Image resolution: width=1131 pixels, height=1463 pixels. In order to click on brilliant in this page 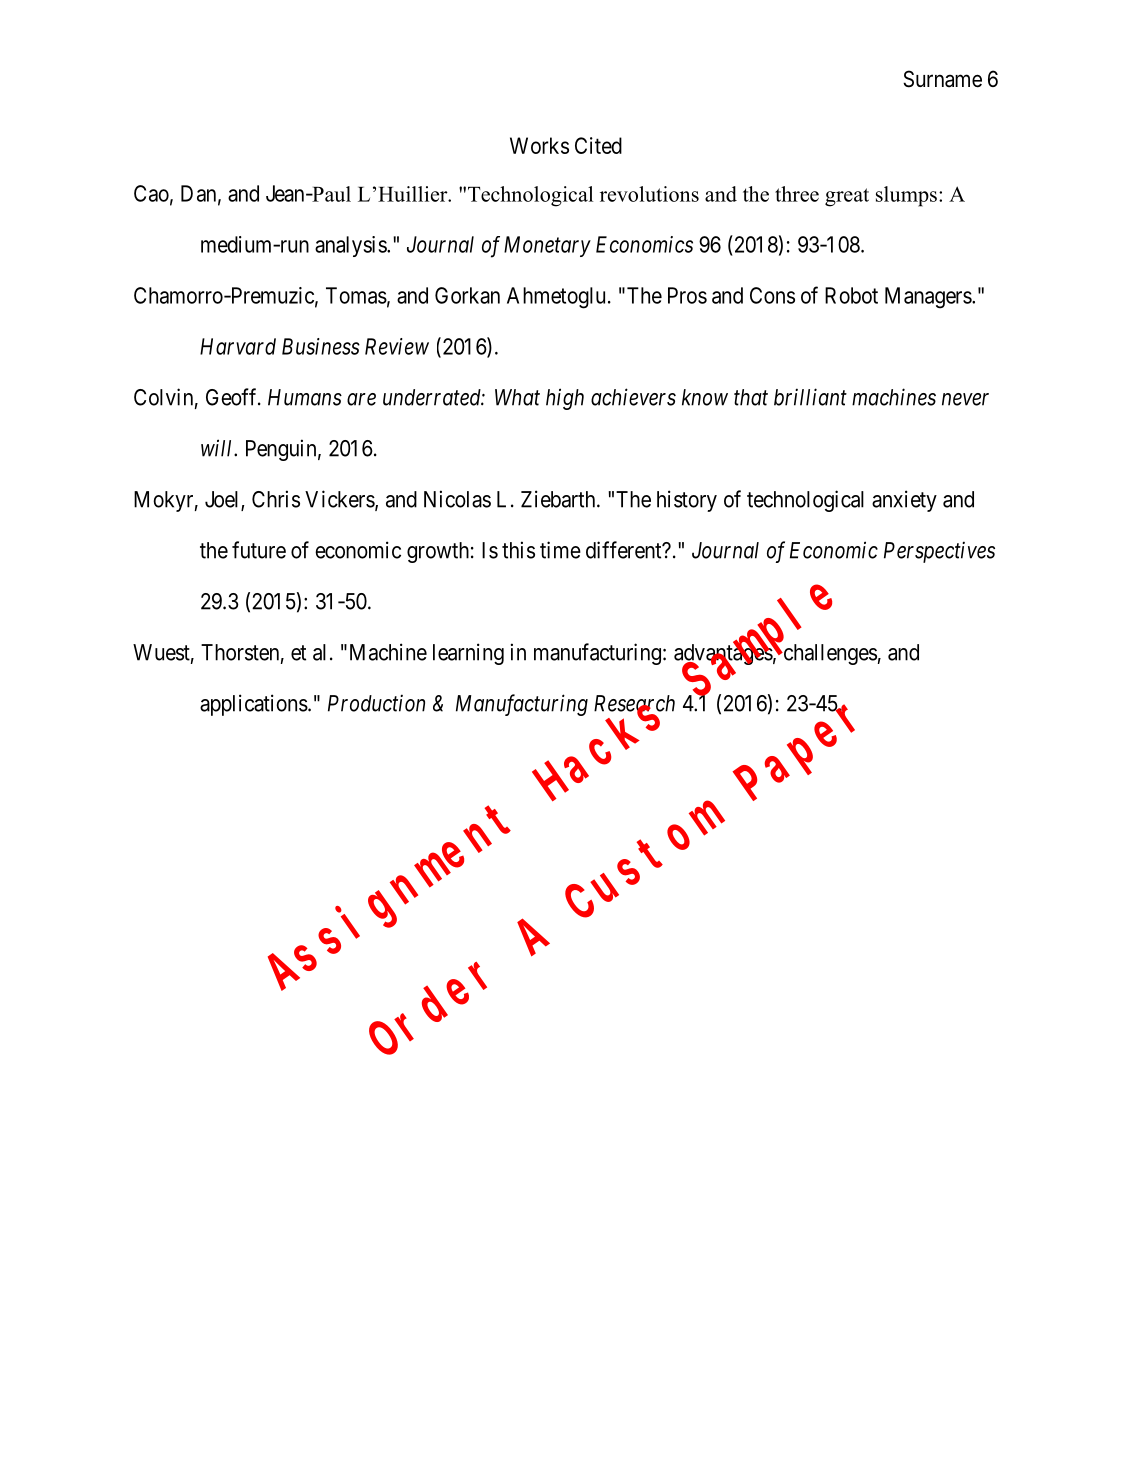, I will do `click(810, 397)`.
